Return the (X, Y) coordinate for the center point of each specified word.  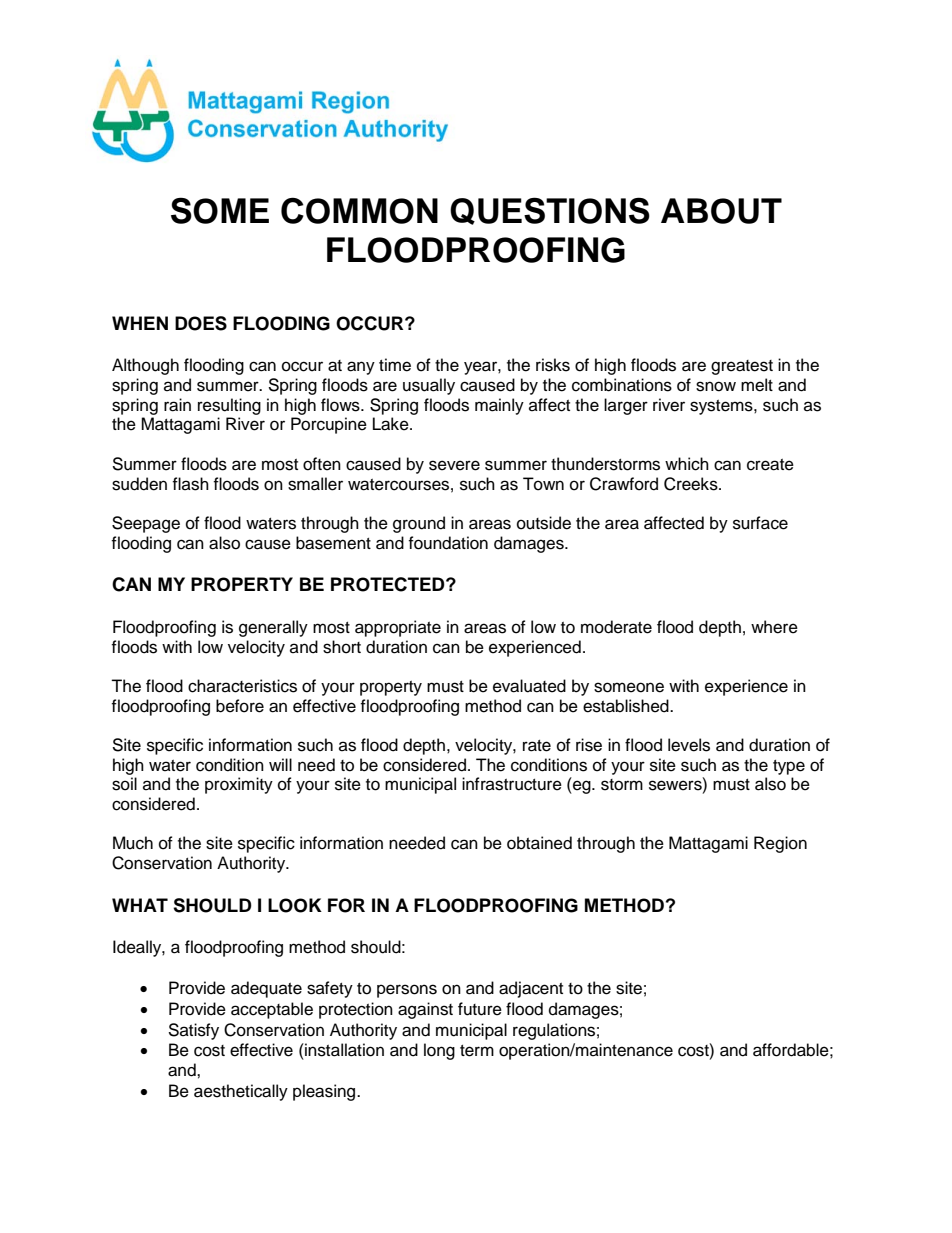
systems (722, 407)
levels (689, 745)
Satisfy (193, 1031)
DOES (201, 323)
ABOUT (721, 211)
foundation (448, 543)
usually (429, 386)
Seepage (146, 524)
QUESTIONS (550, 211)
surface (760, 523)
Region (780, 844)
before (240, 706)
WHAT (140, 905)
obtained (539, 843)
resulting (229, 406)
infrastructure (512, 784)
